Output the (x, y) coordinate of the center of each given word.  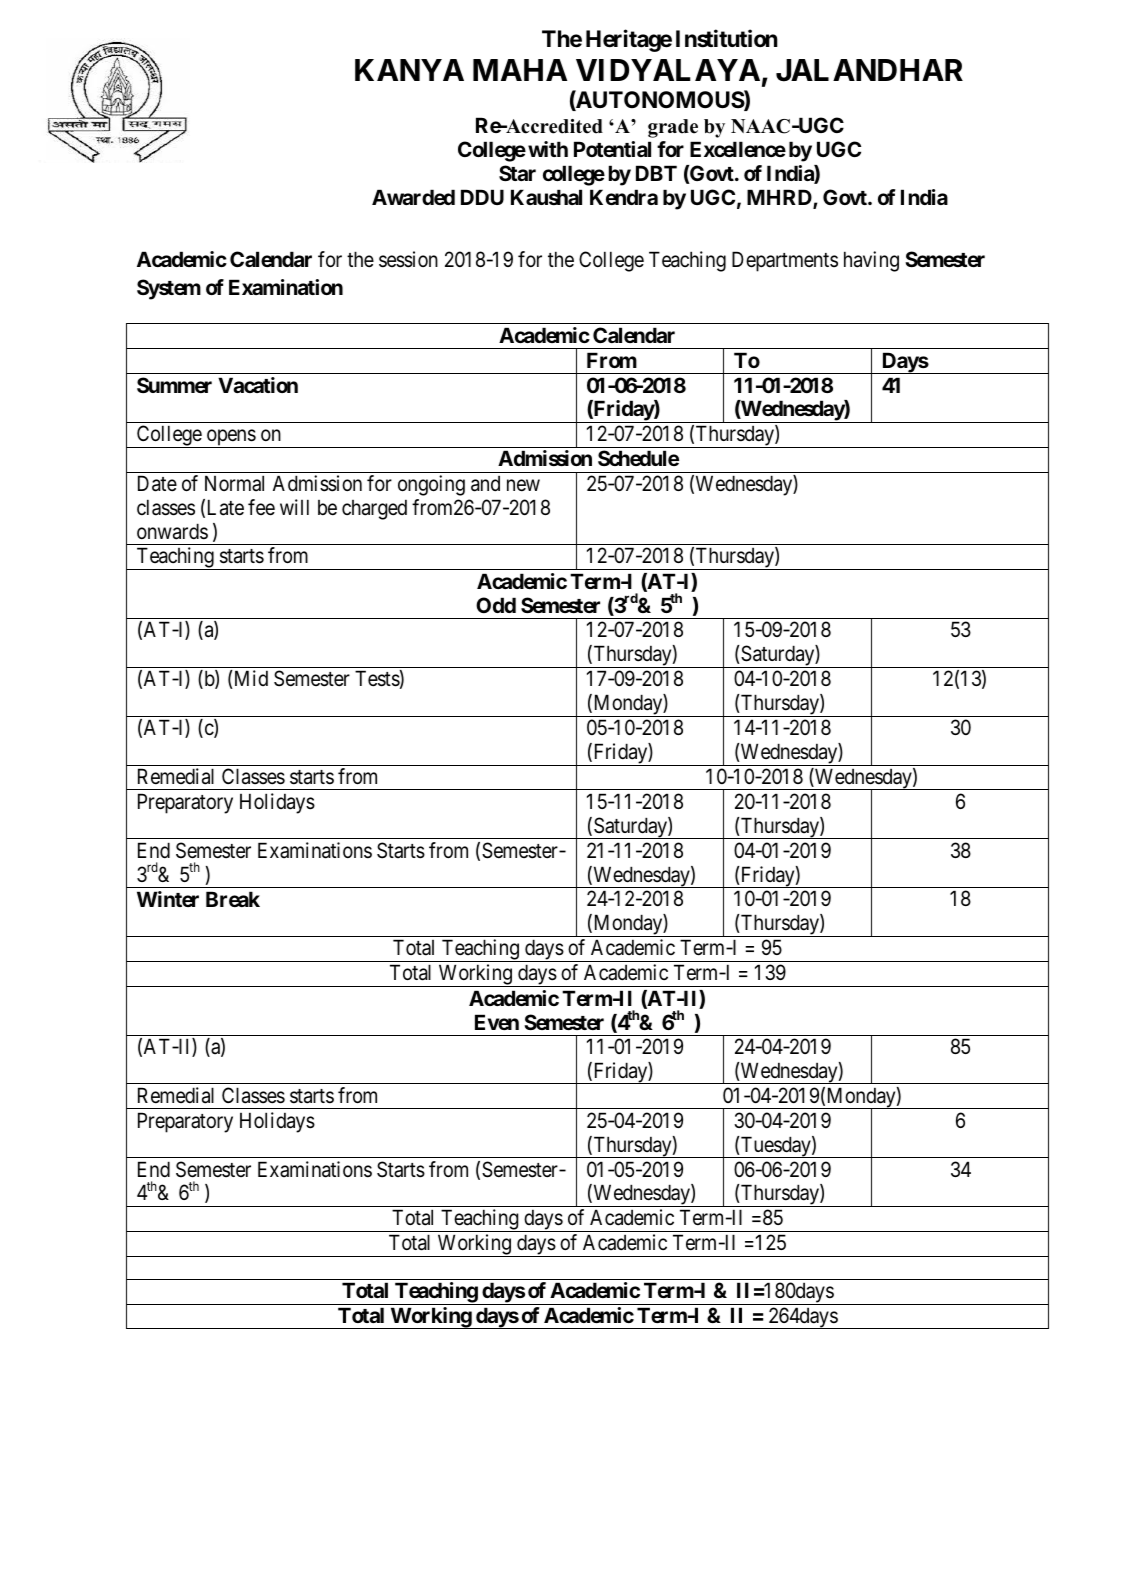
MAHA (520, 70)
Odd (496, 605)
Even (497, 1022)
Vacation (258, 385)
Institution (727, 39)
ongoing (431, 485)
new (523, 485)
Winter (168, 899)
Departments (785, 262)
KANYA (409, 70)
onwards (172, 531)
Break (233, 899)
